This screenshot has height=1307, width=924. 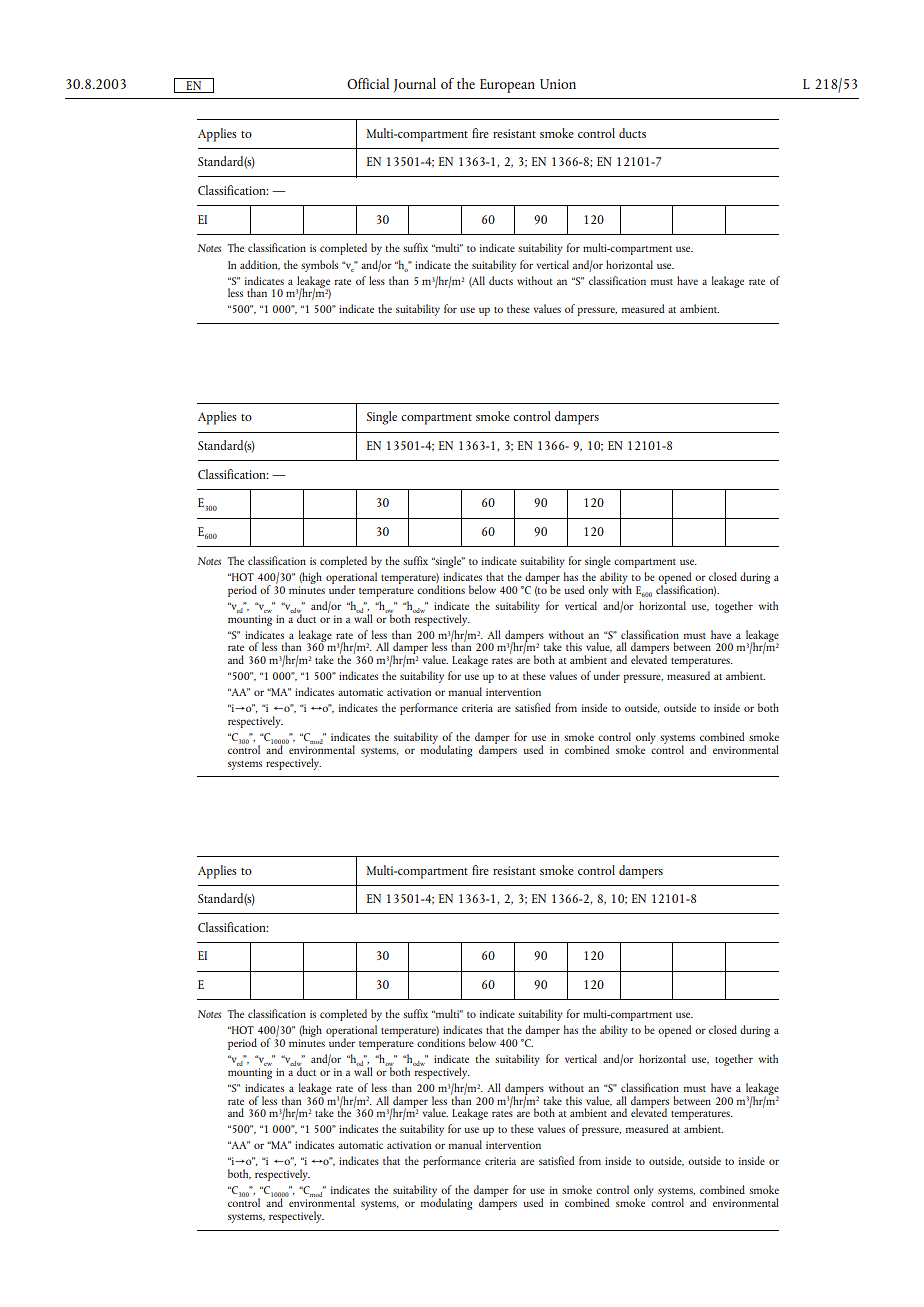 I want to click on addition, so click(x=260, y=265).
